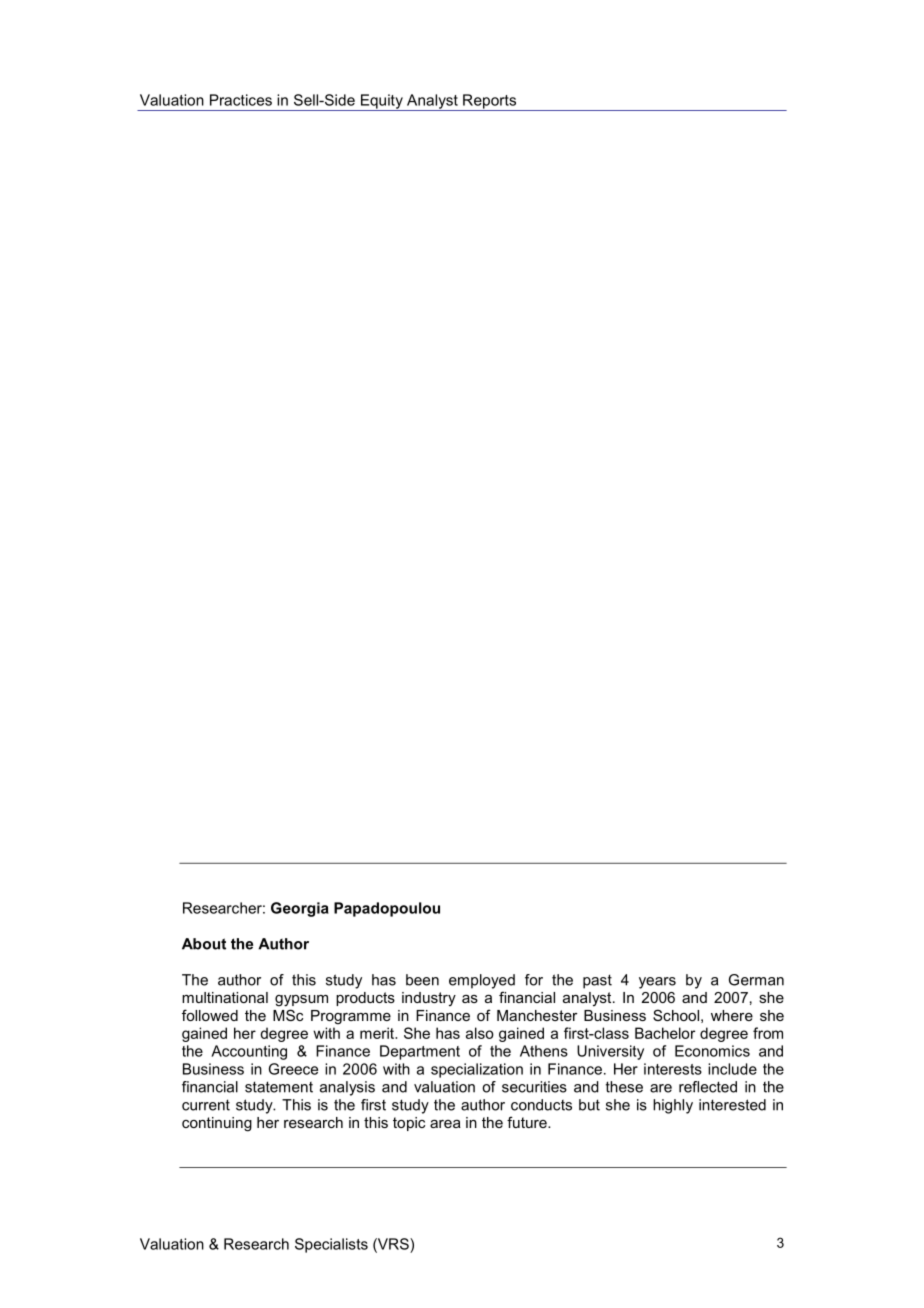  Describe the element at coordinates (756, 980) in the screenshot. I see `German` at that location.
